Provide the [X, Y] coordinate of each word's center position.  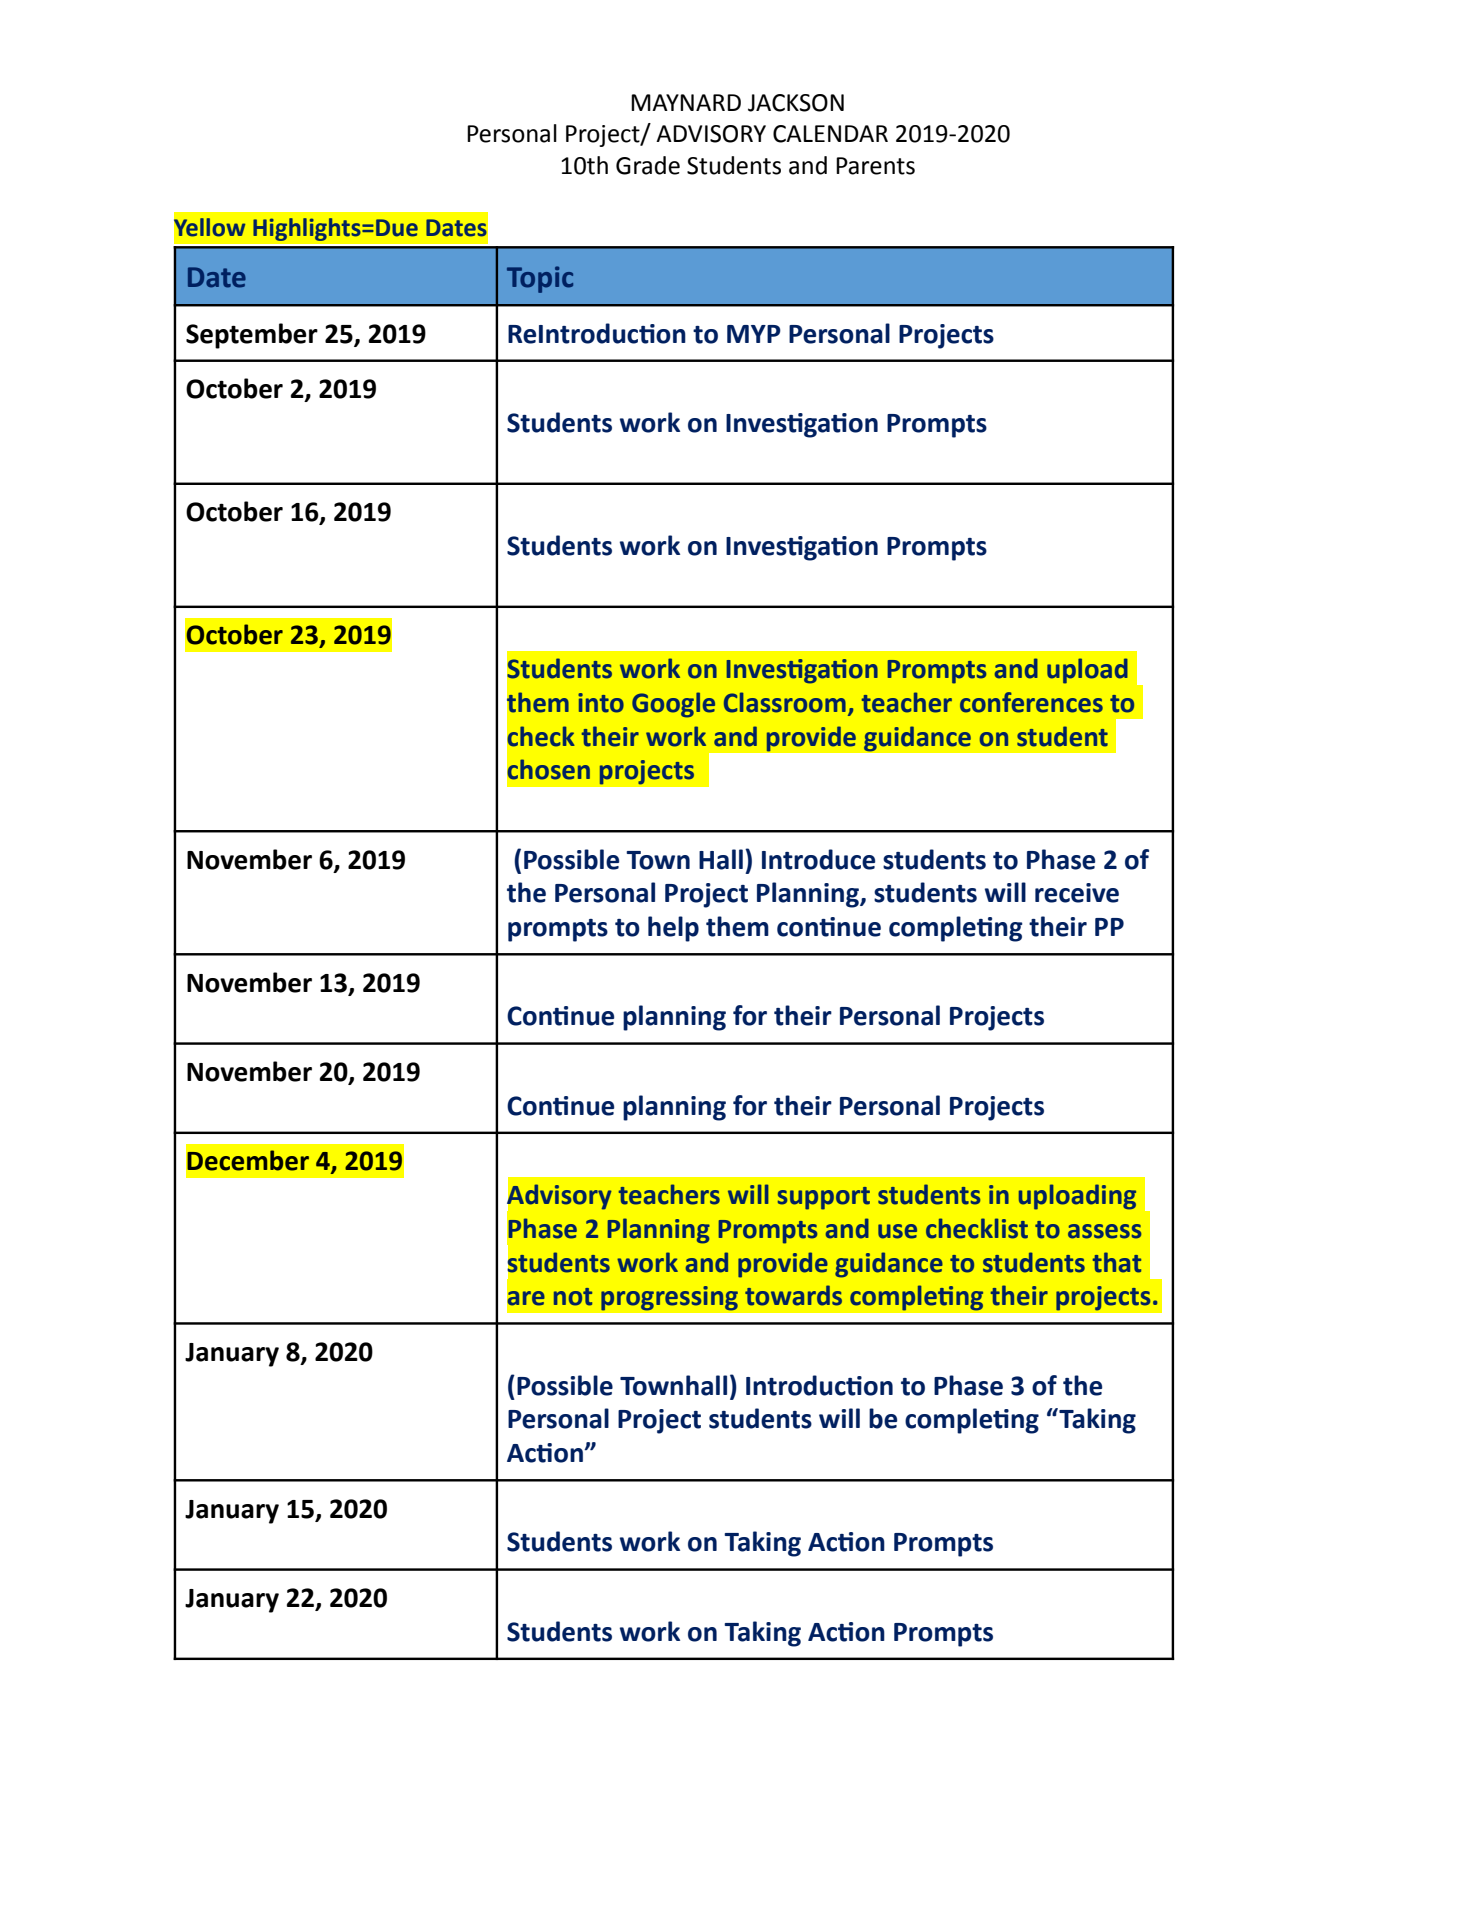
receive [1077, 893]
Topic [540, 279]
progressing [669, 1298]
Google [673, 705]
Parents [875, 166]
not [573, 1297]
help [673, 929]
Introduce [818, 859]
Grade [648, 165]
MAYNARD [686, 102]
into [601, 703]
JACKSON [796, 103]
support [824, 1198]
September [252, 336]
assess [1104, 1231]
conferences [1031, 702]
